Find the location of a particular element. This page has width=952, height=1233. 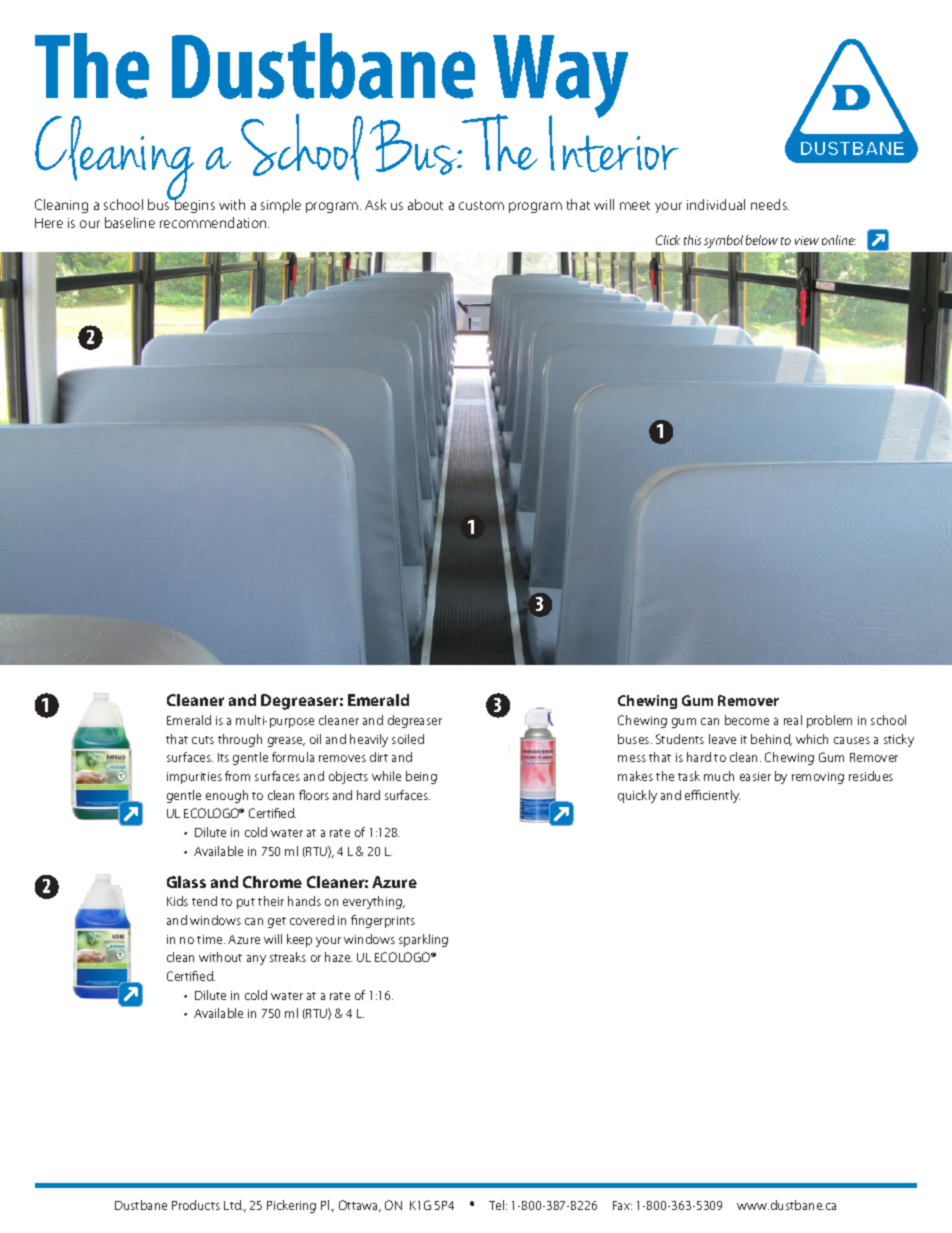

needs is located at coordinates (770, 204).
